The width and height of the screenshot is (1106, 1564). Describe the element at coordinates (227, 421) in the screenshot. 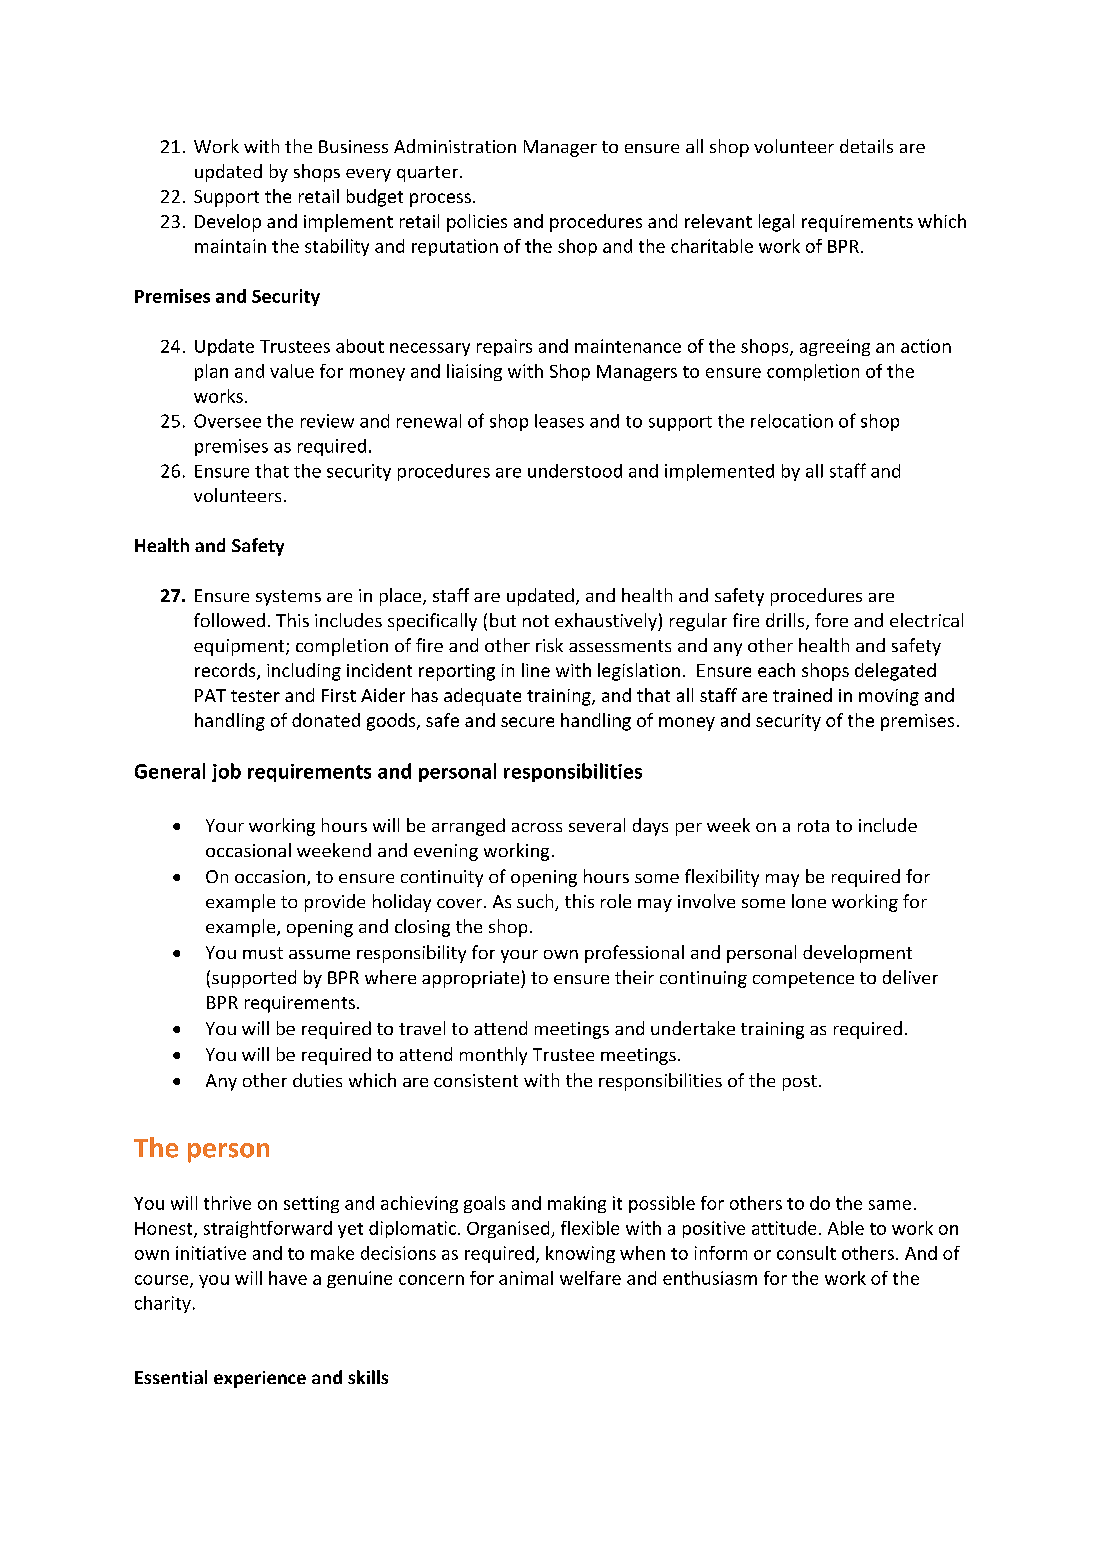

I see `Oversee` at that location.
